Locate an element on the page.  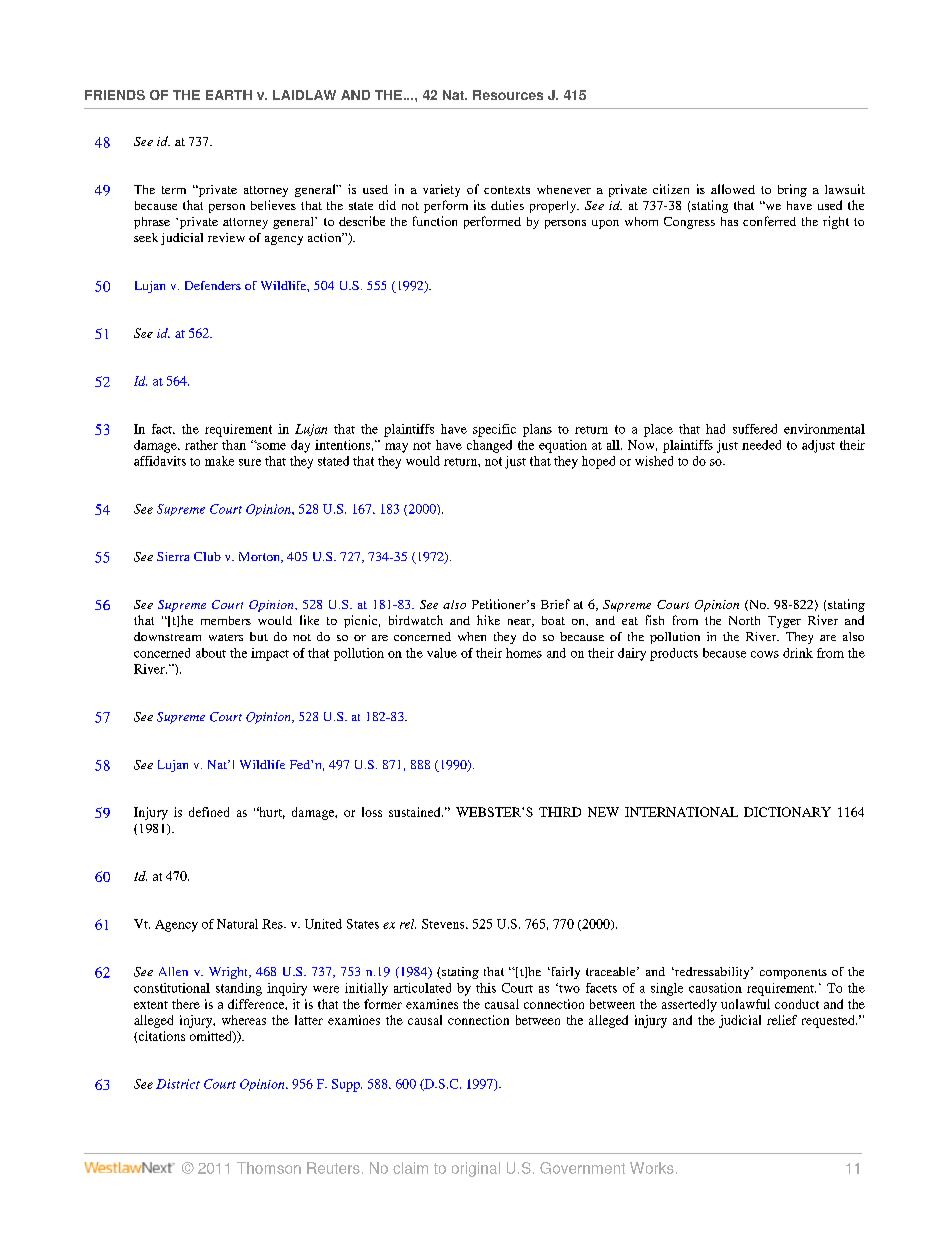
Resources is located at coordinates (508, 95).
